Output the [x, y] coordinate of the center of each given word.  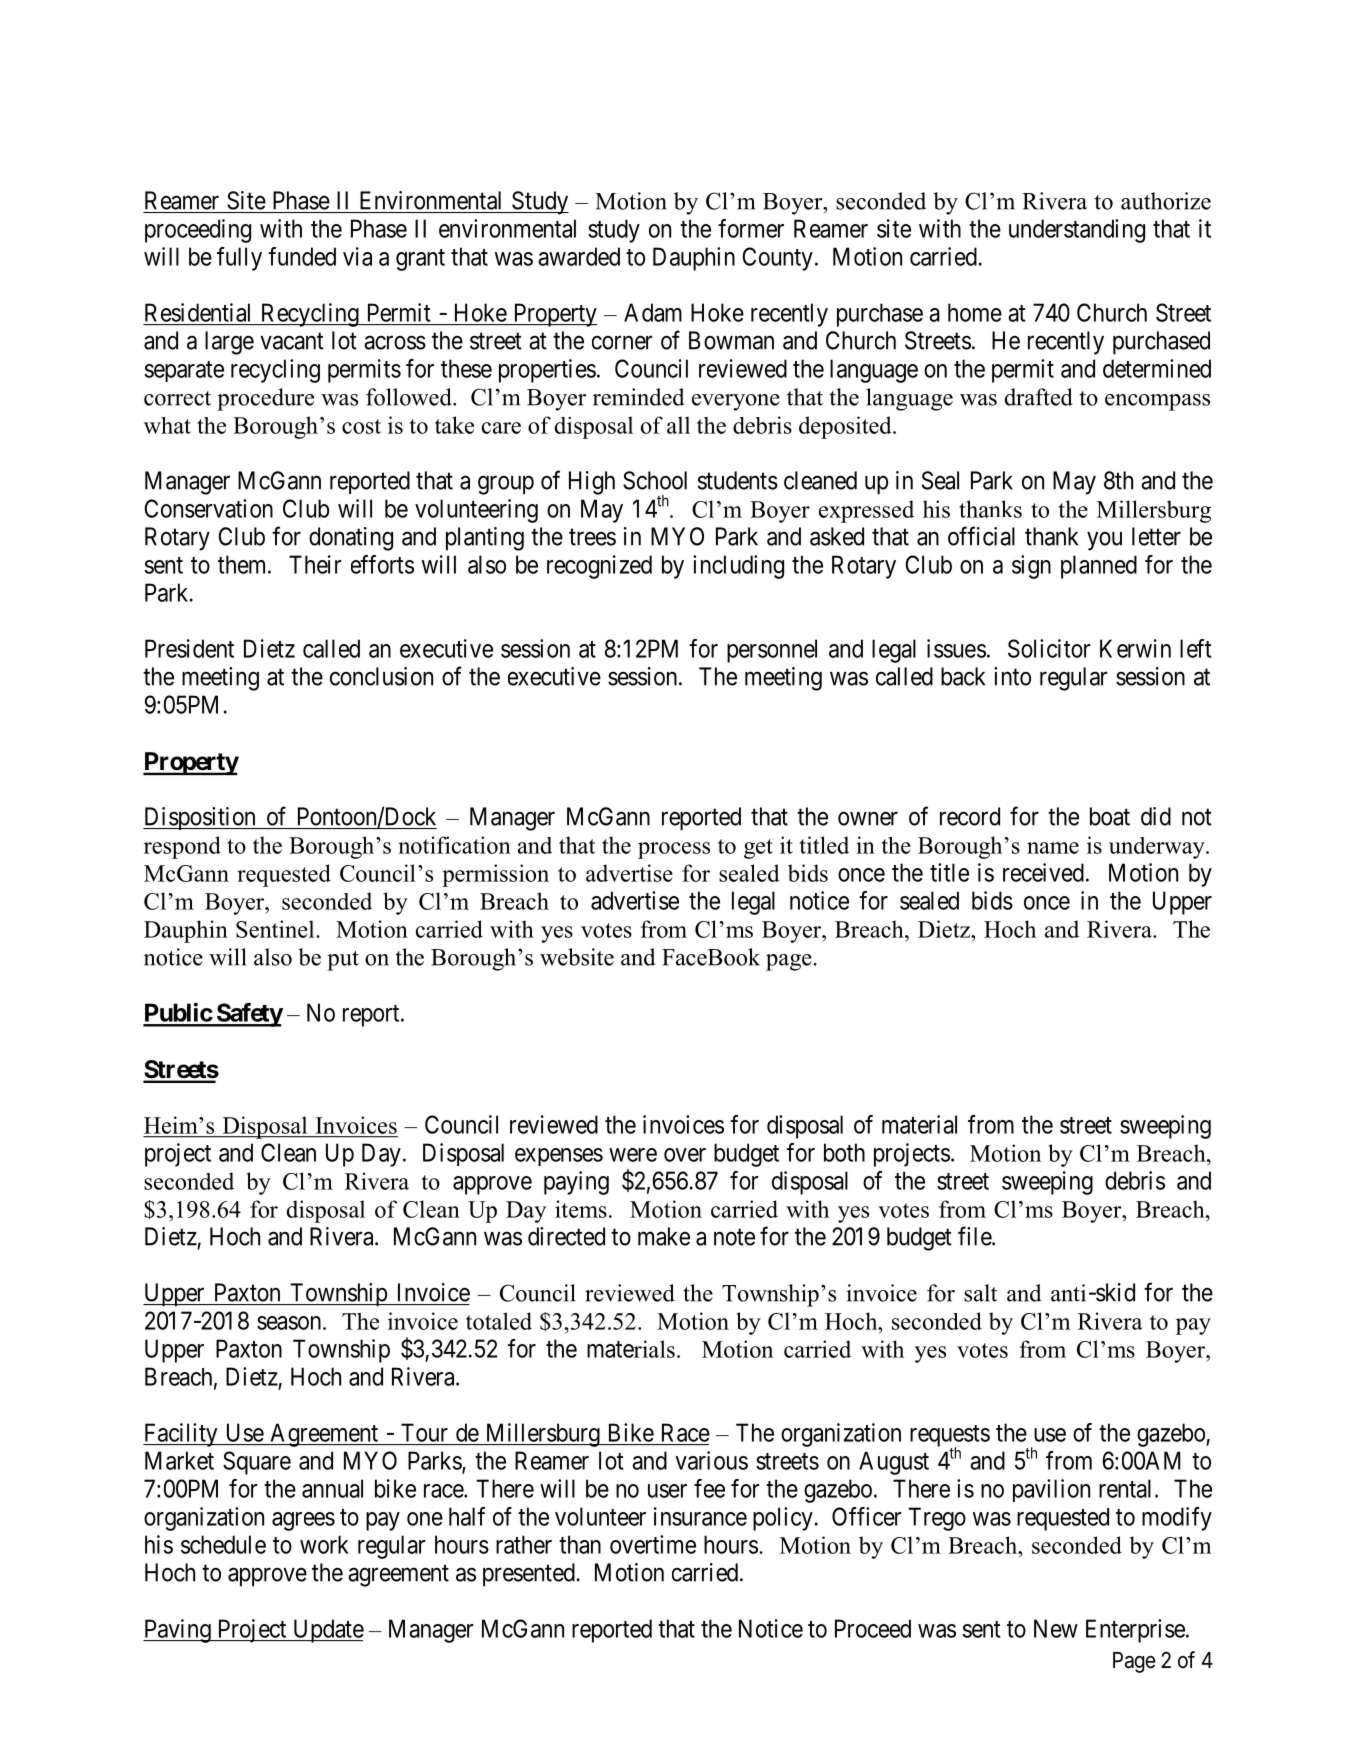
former [751, 228]
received [1043, 872]
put [343, 961]
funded [302, 256]
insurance [700, 1516]
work [324, 1544]
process [674, 850]
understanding [1077, 231]
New [1056, 1628]
